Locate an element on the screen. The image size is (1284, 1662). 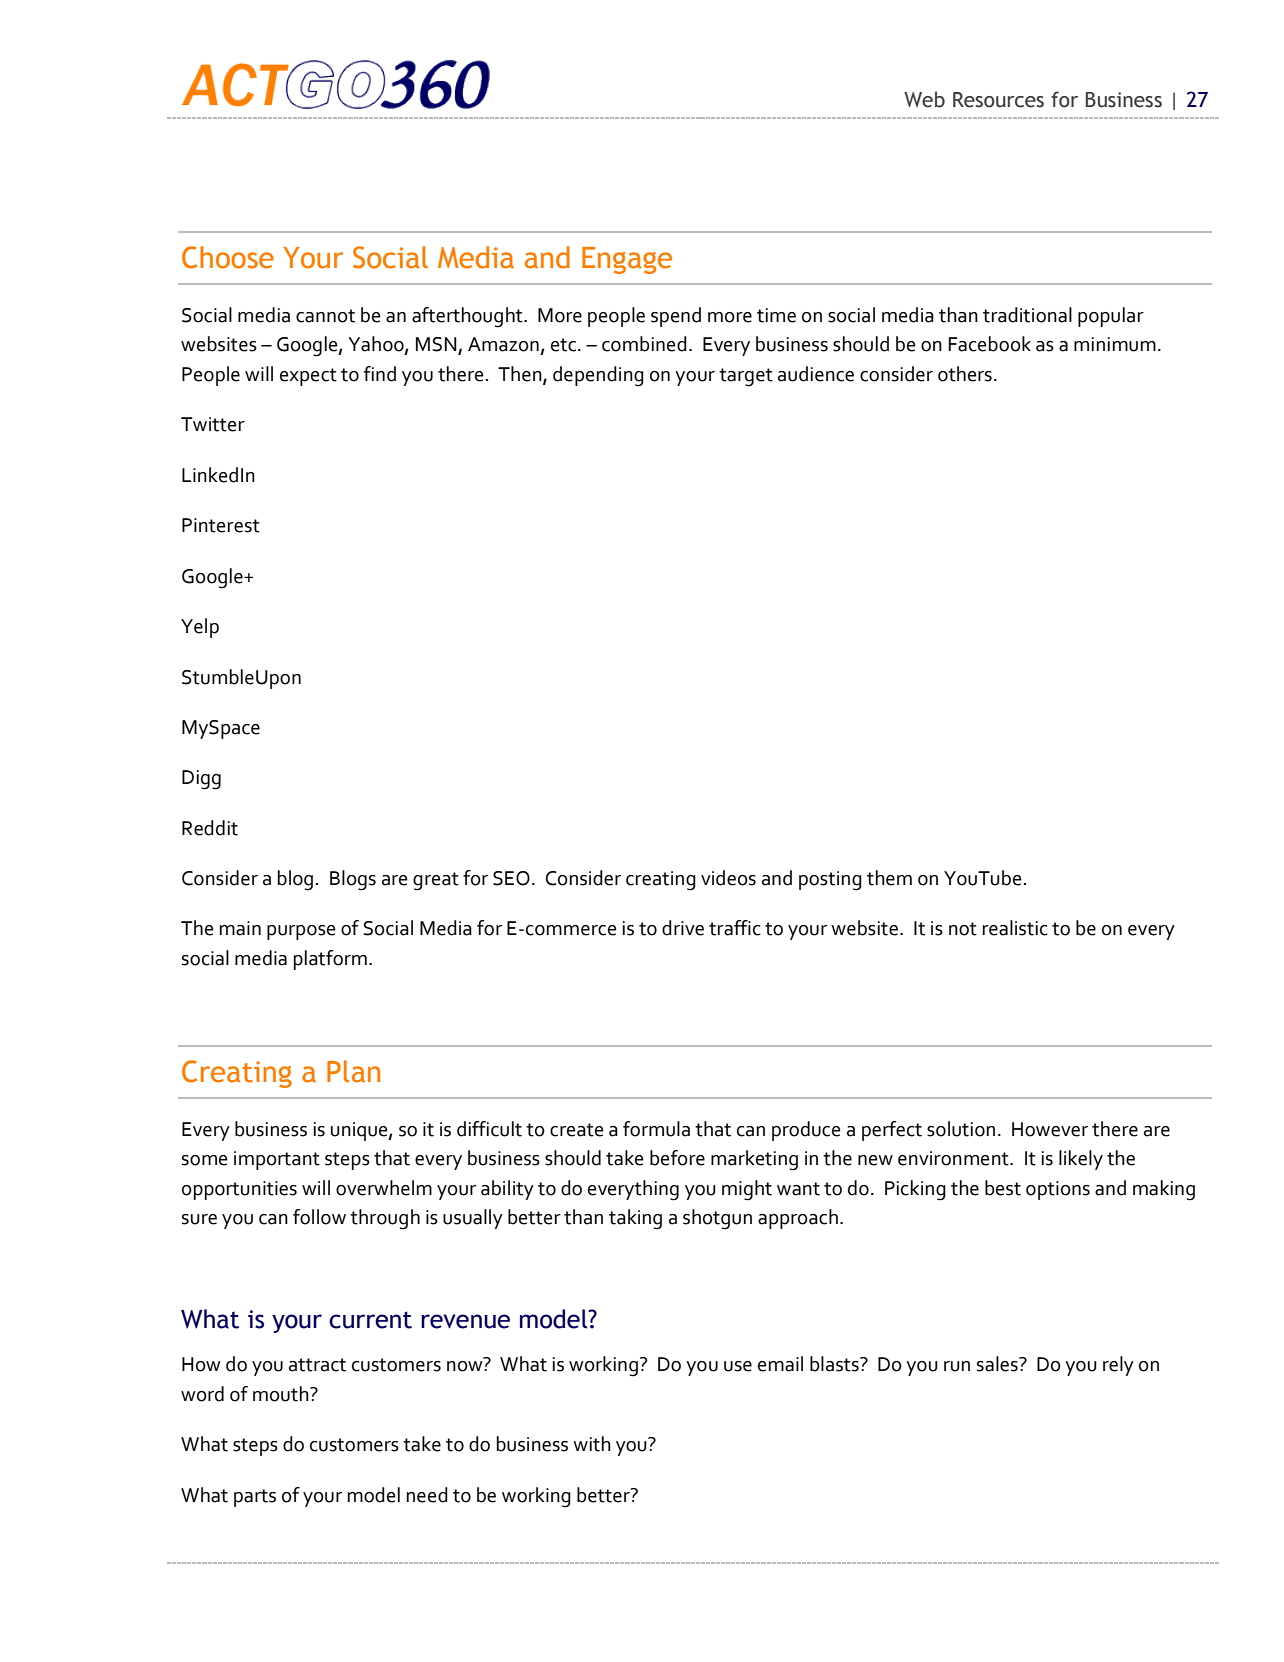
Resources is located at coordinates (998, 100).
